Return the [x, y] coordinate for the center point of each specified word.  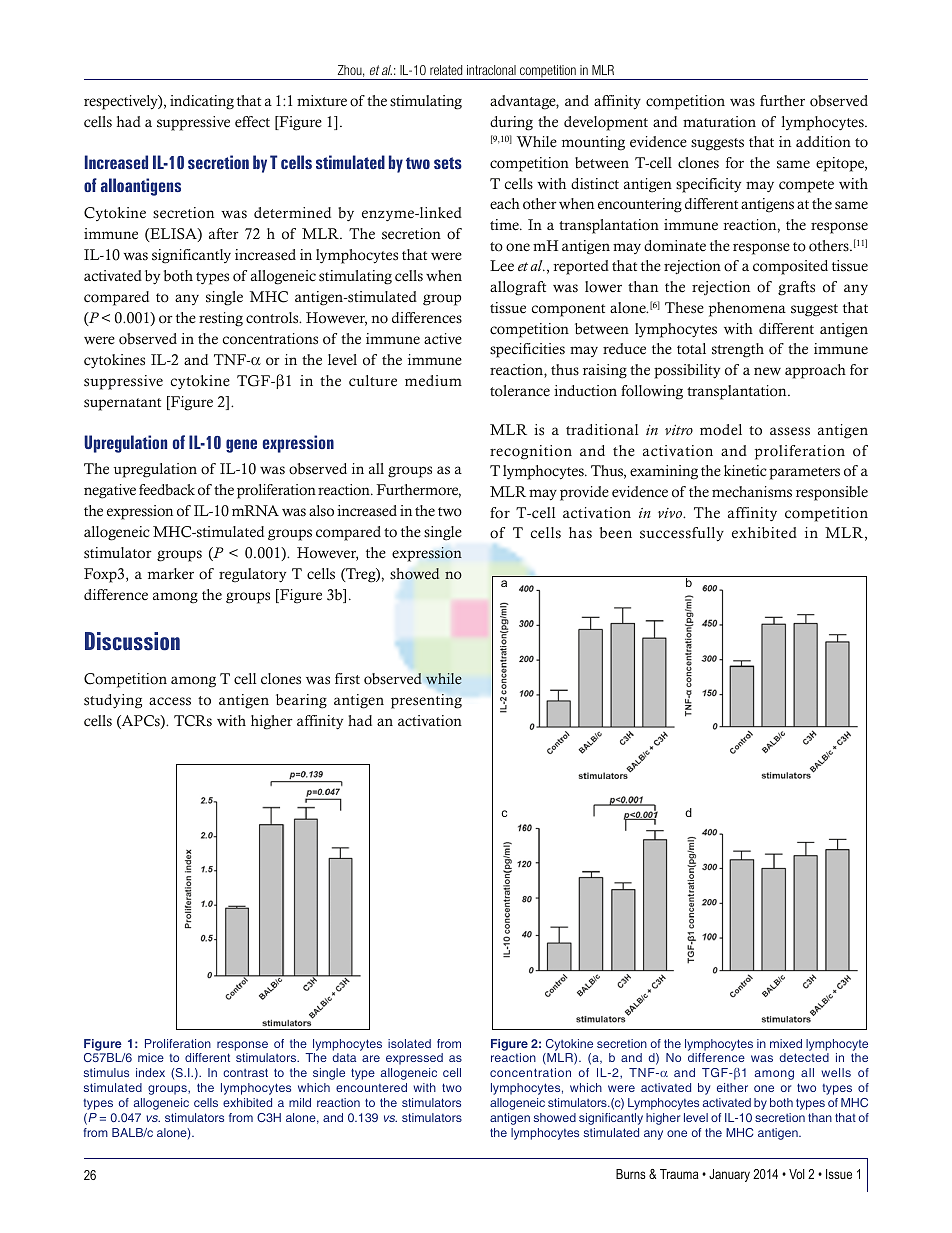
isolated [409, 1043]
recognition [531, 452]
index [150, 1072]
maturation [719, 122]
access [170, 701]
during [511, 123]
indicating [202, 102]
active [443, 339]
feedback [167, 490]
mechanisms [752, 492]
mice [151, 1057]
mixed [786, 1043]
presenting [426, 701]
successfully [682, 534]
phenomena [747, 309]
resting [221, 319]
